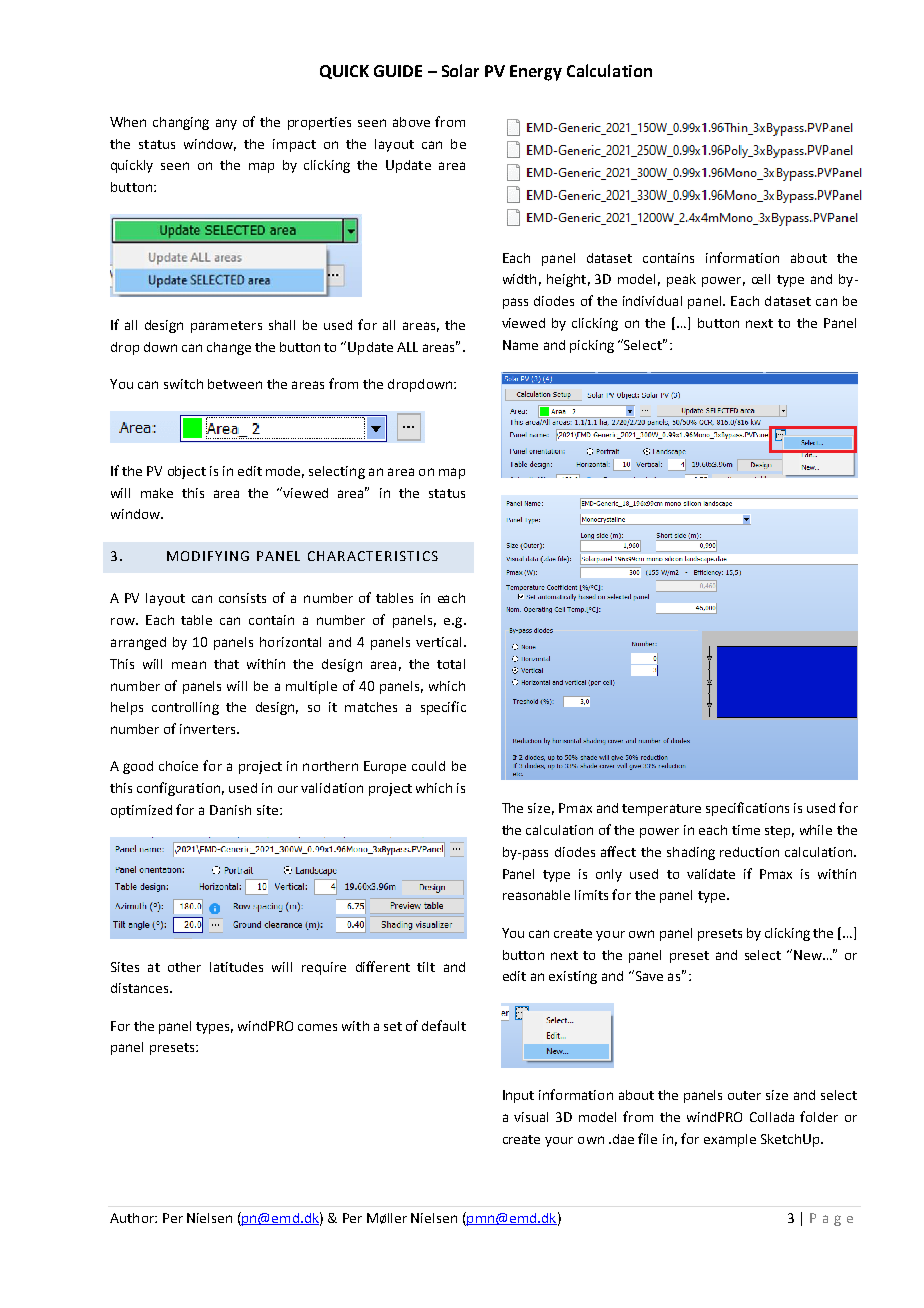 The image size is (924, 1308). What do you see at coordinates (133, 1218) in the document?
I see `Author` at bounding box center [133, 1218].
